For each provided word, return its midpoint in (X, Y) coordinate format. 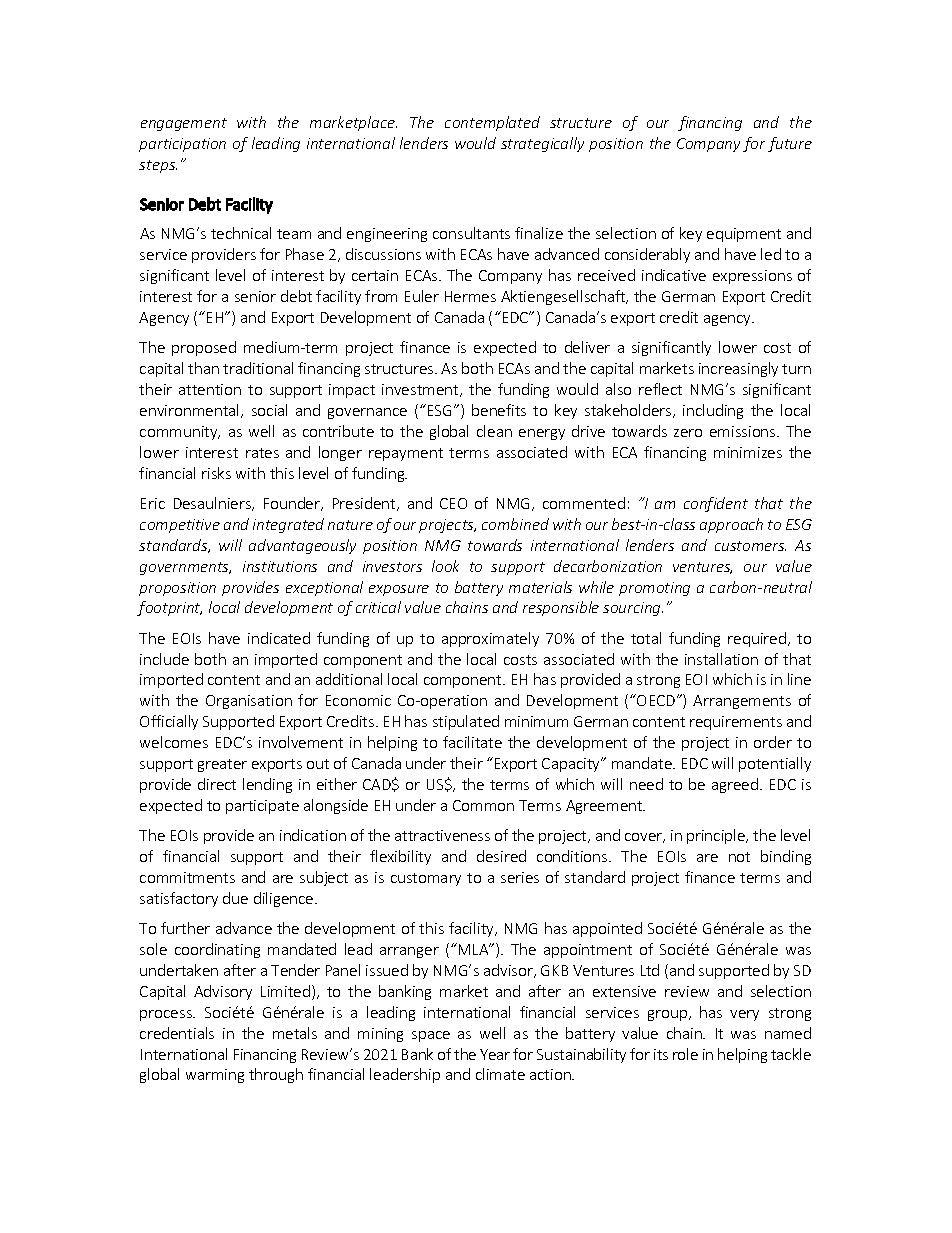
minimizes (748, 452)
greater (222, 765)
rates (262, 453)
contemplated (492, 123)
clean (494, 431)
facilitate (472, 742)
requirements (736, 723)
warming (215, 1076)
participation (182, 145)
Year (495, 1054)
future (790, 144)
